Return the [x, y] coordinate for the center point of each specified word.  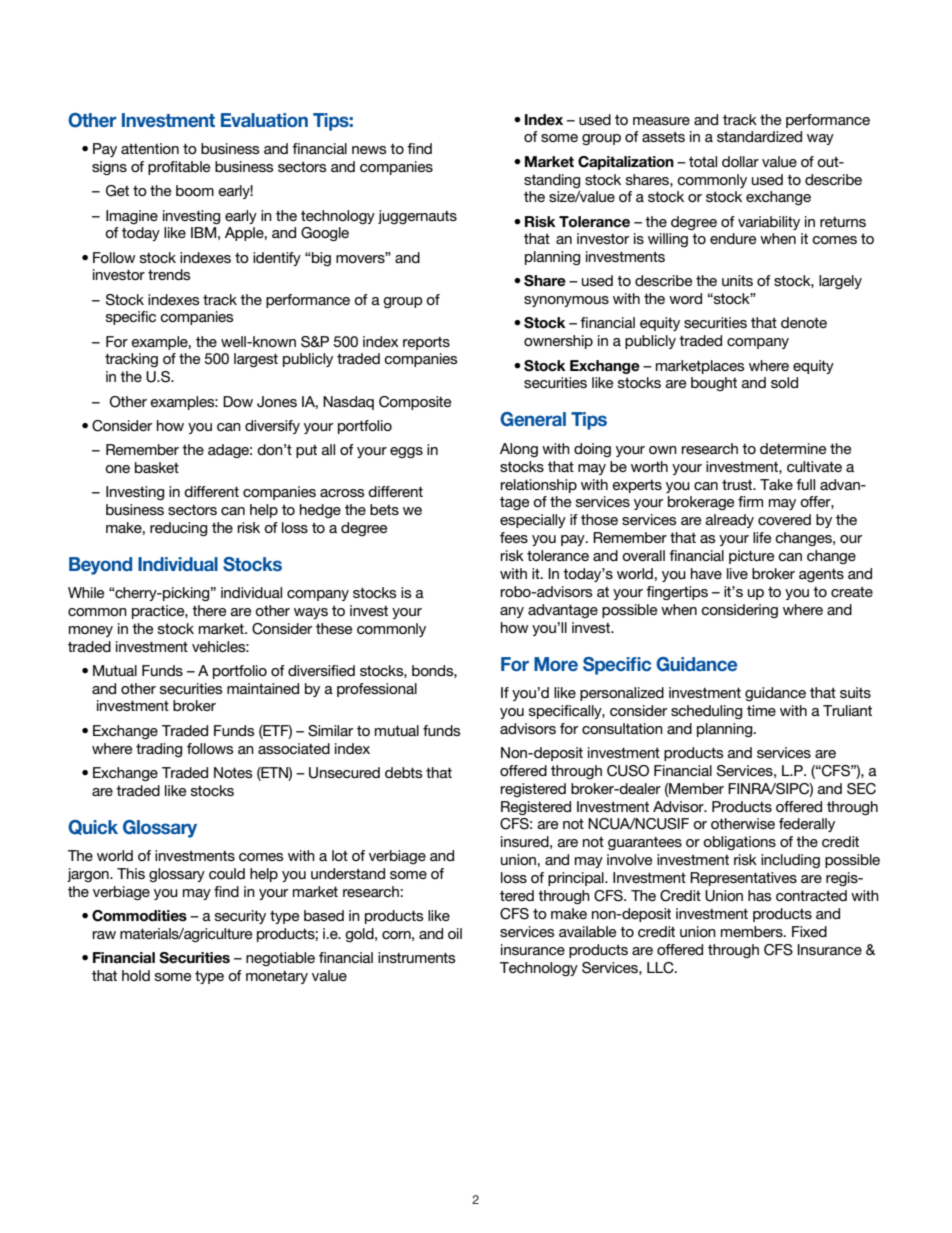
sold [784, 382]
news [369, 150]
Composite [415, 403]
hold [136, 975]
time [761, 710]
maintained [263, 688]
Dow [238, 401]
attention [150, 148]
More [556, 664]
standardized [759, 136]
